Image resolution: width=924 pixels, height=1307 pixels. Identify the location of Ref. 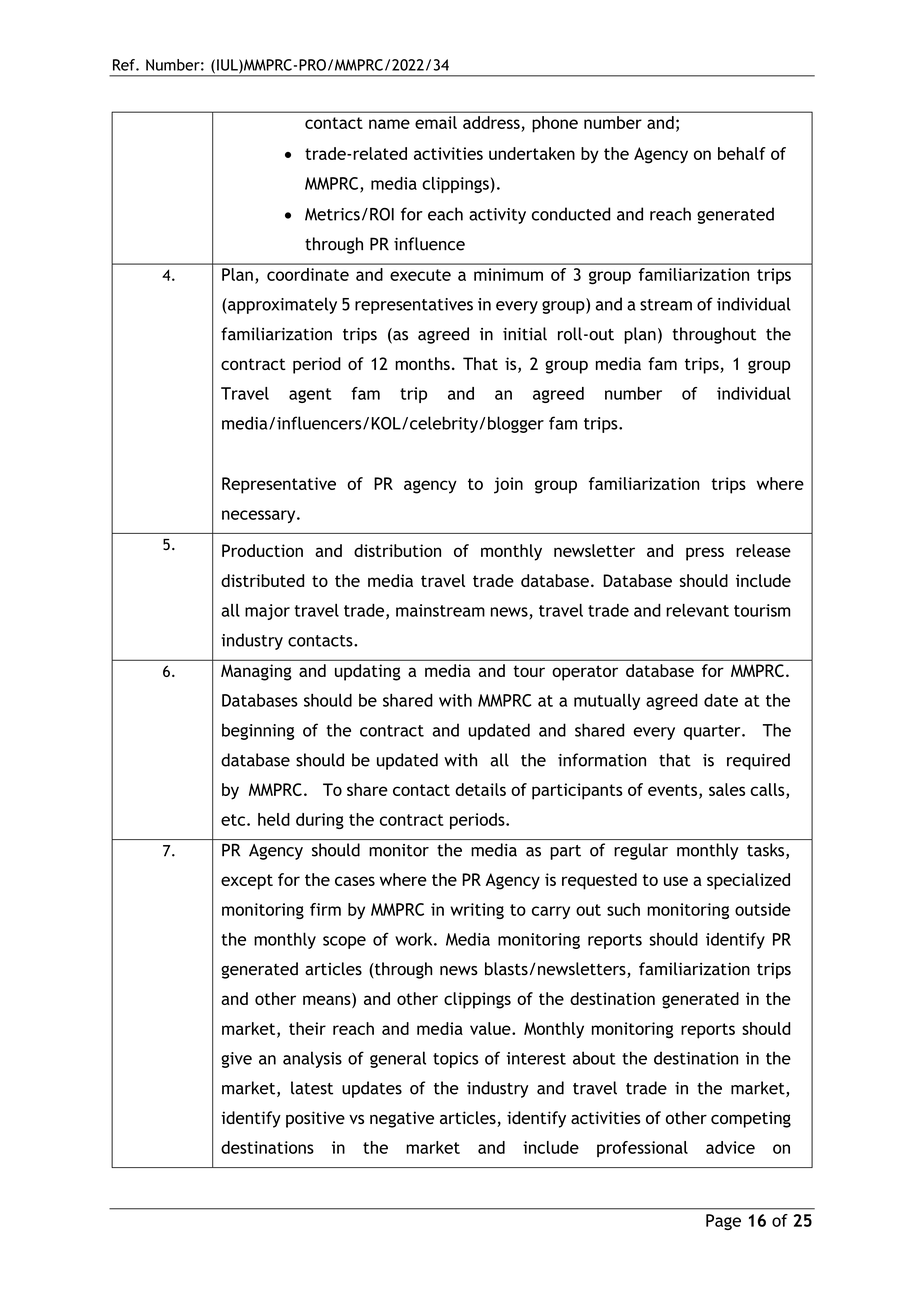
(125, 65).
